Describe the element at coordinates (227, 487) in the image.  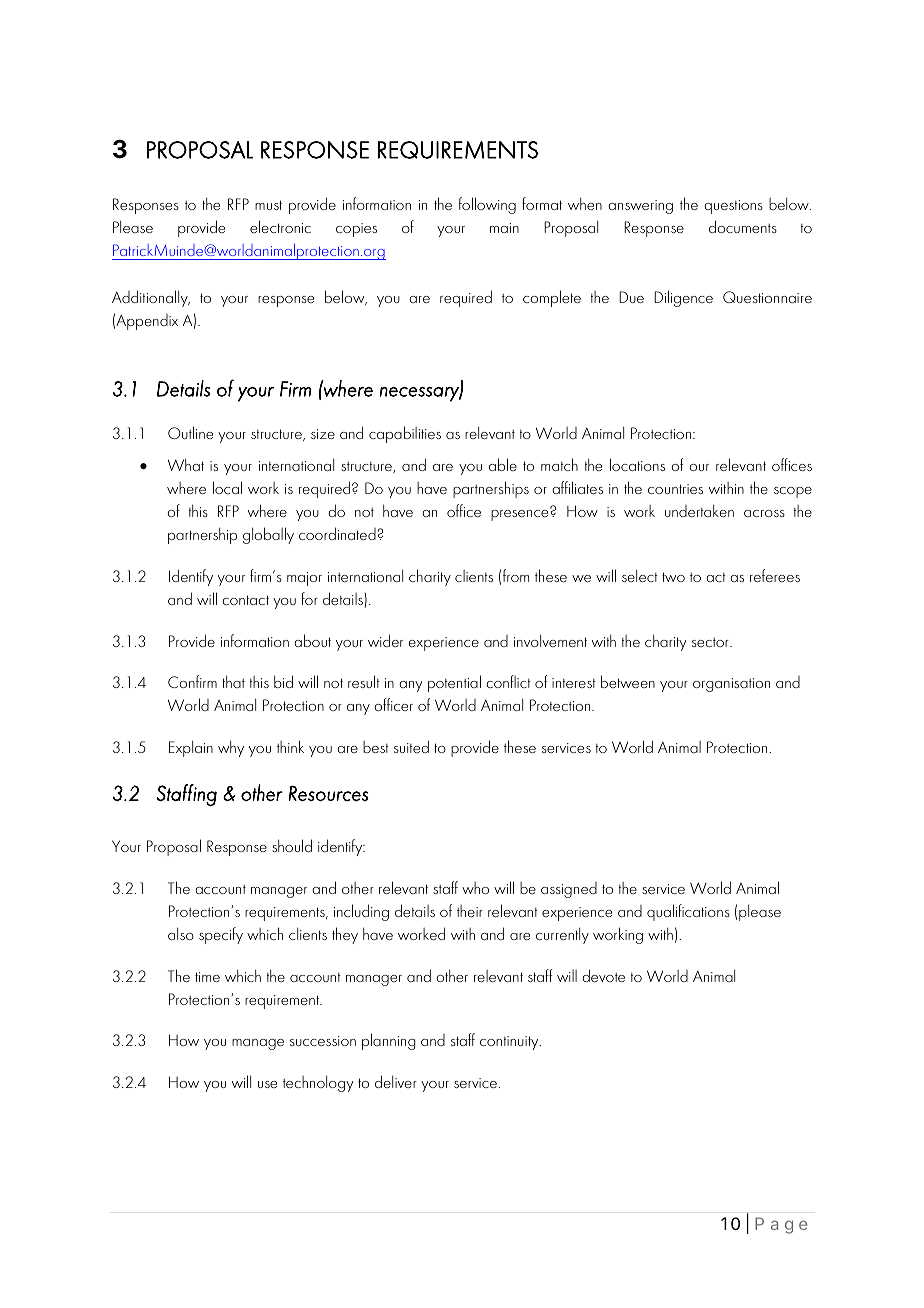
I see `local` at that location.
